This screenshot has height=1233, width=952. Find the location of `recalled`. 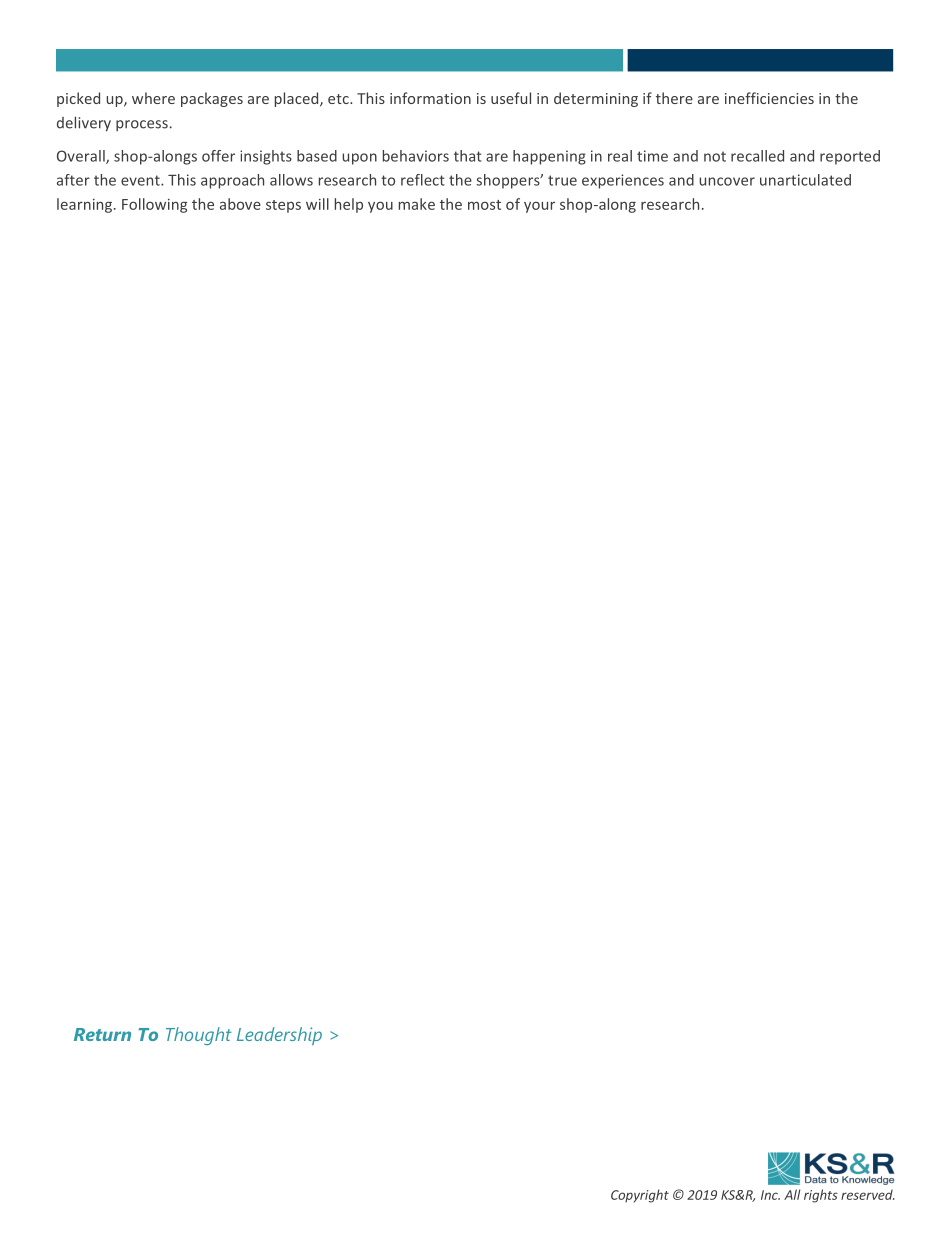

recalled is located at coordinates (757, 156).
